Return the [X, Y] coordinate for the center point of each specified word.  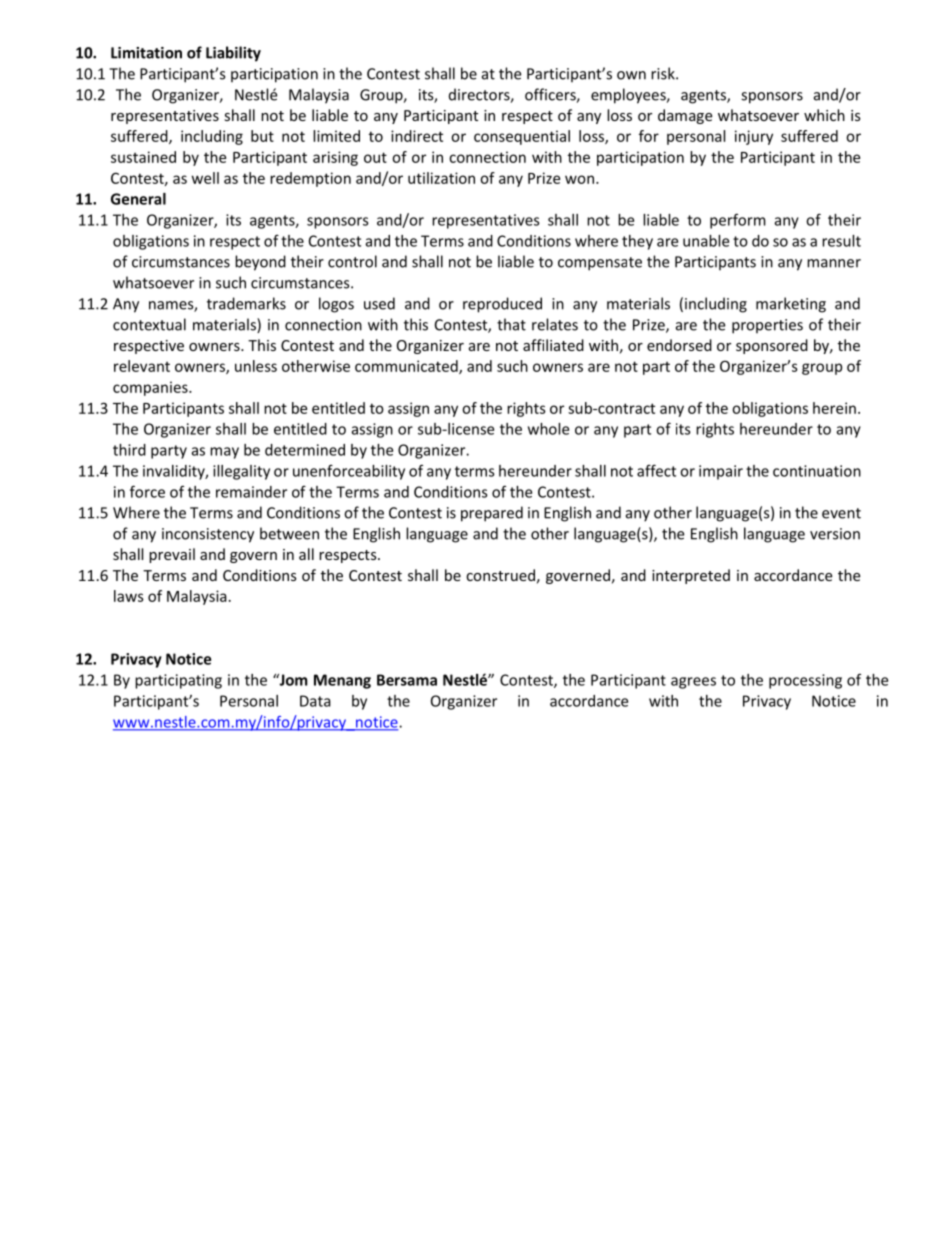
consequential [522, 137]
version [835, 534]
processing [805, 681]
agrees [693, 683]
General [138, 199]
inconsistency [208, 535]
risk [664, 73]
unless [256, 366]
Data [315, 701]
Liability [233, 54]
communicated [407, 367]
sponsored [772, 346]
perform [738, 221]
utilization [441, 178]
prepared [492, 514]
